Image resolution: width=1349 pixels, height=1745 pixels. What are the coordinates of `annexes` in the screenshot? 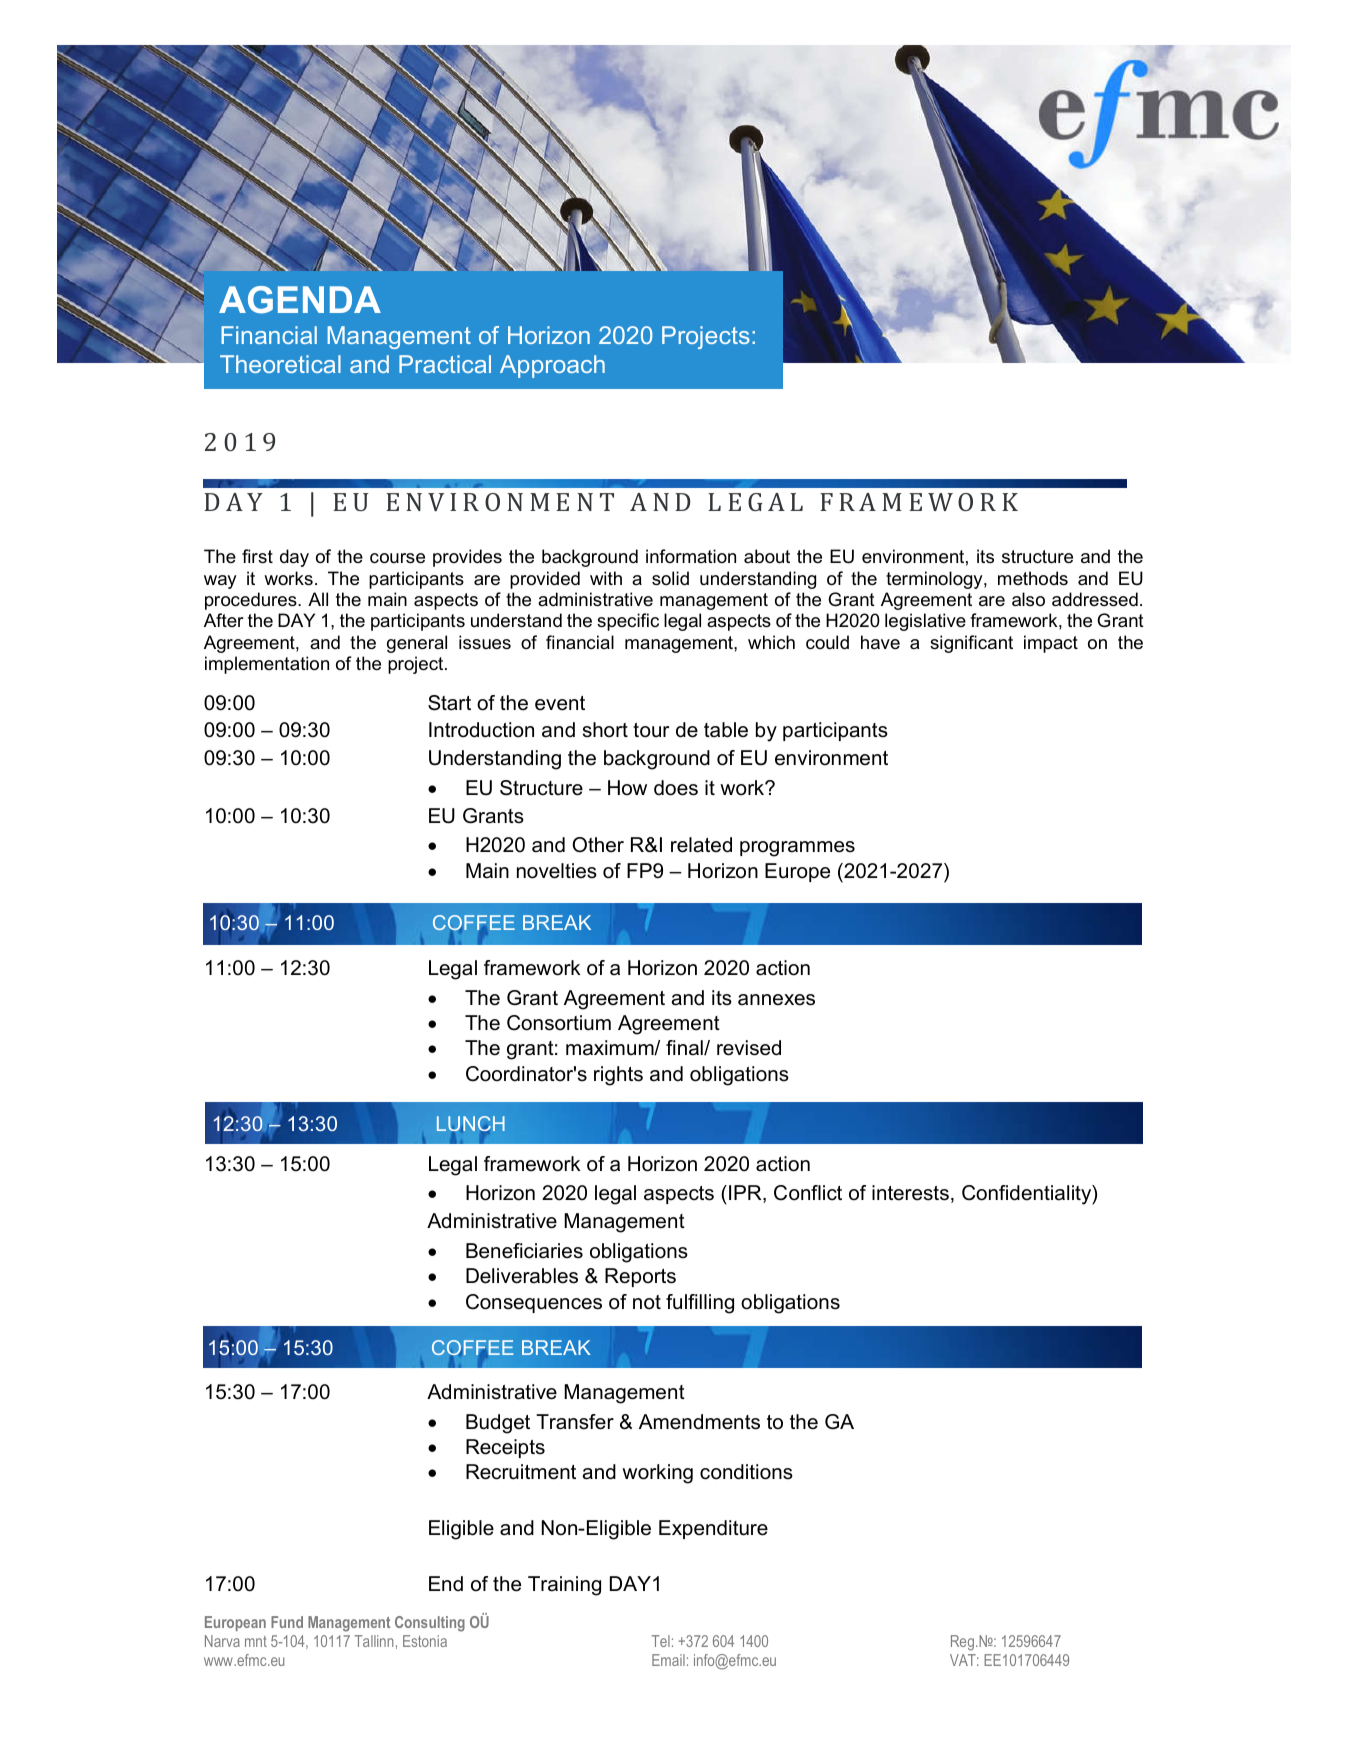 It's located at (776, 1000).
